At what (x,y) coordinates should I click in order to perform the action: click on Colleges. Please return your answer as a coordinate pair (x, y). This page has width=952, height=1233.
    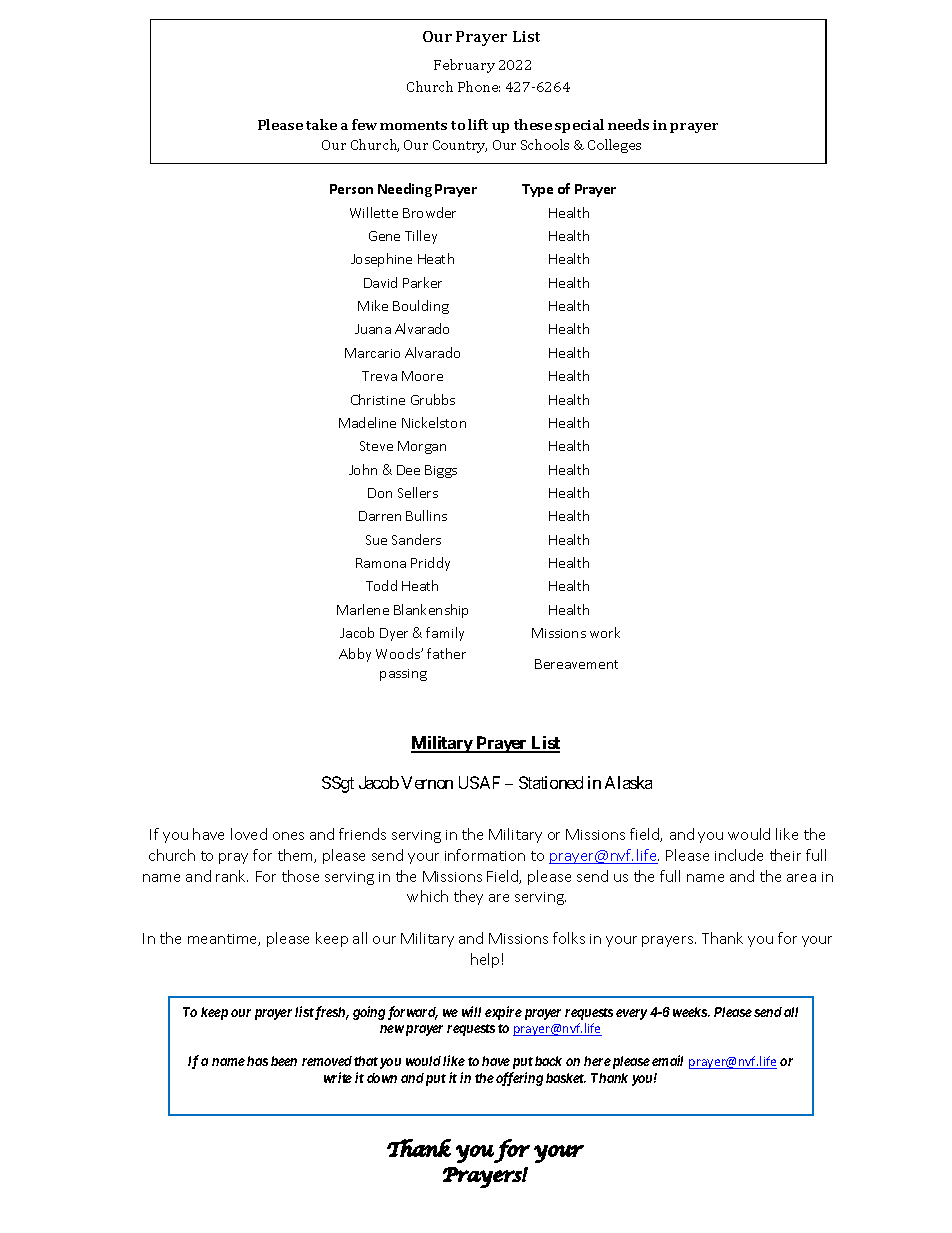
    Looking at the image, I should click on (614, 146).
